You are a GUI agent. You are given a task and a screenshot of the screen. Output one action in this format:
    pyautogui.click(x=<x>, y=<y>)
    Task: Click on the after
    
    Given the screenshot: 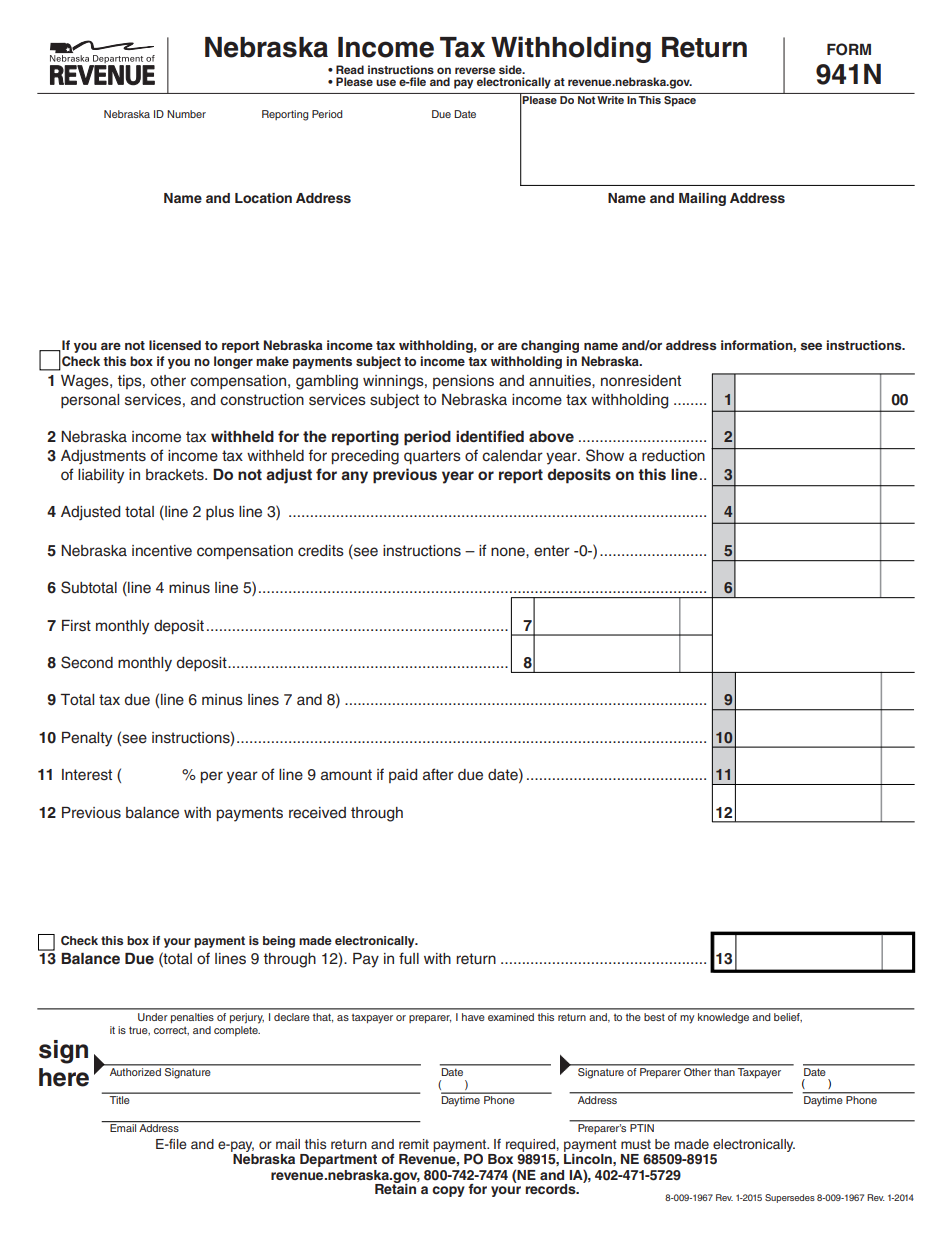 What is the action you would take?
    pyautogui.click(x=438, y=774)
